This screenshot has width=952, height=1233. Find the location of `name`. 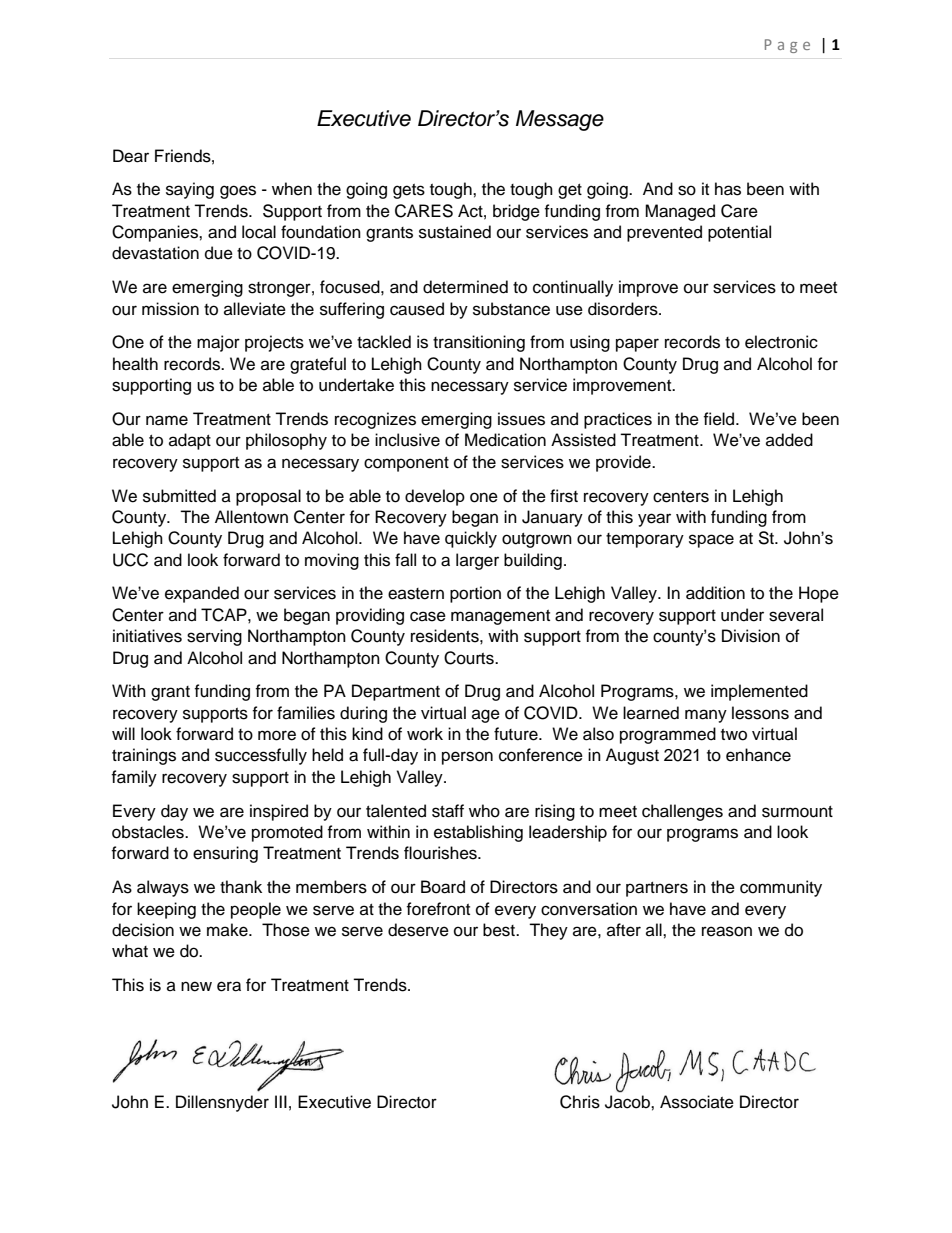

name is located at coordinates (167, 420).
